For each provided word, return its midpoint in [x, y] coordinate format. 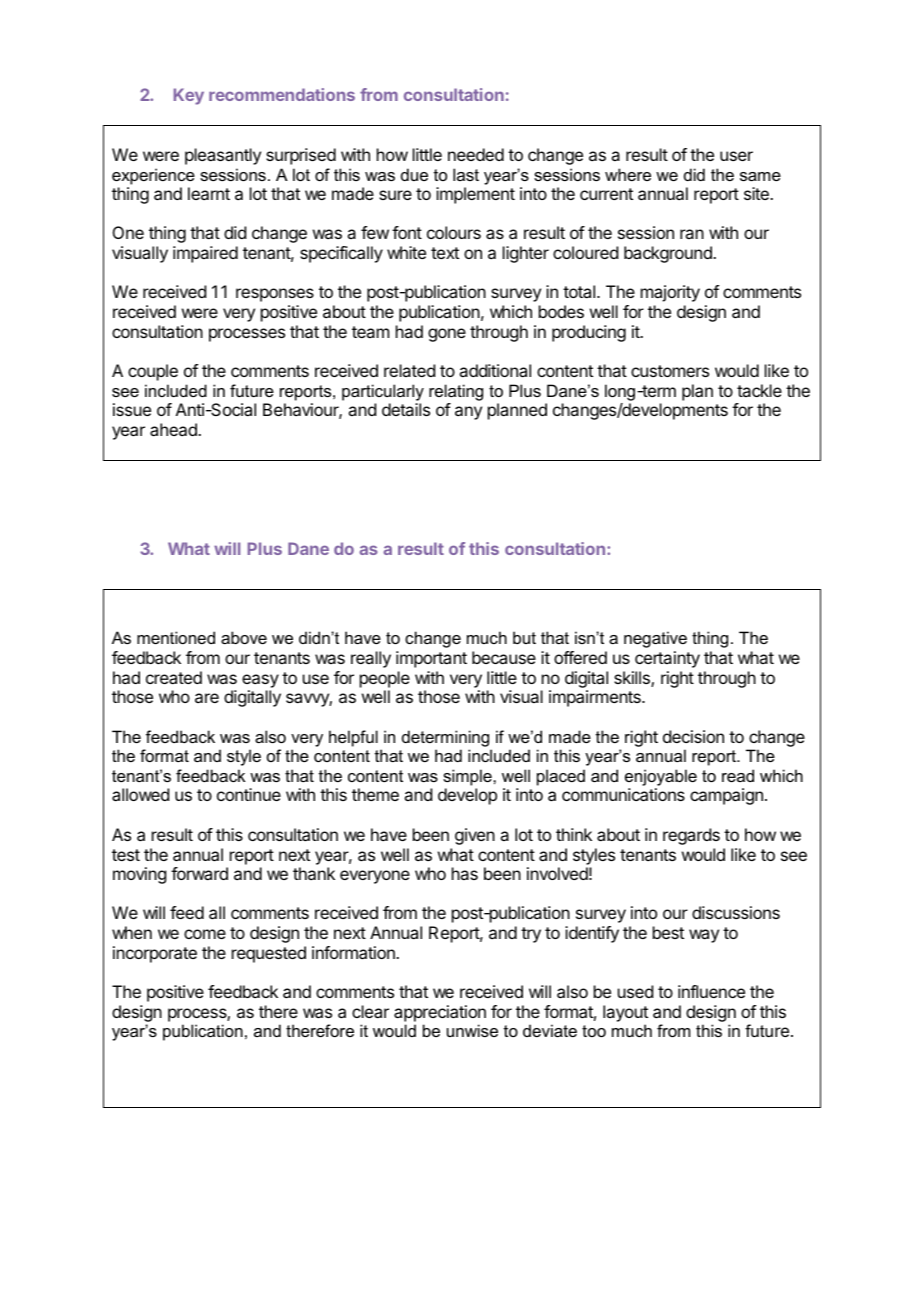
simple [468, 777]
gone [447, 335]
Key [189, 96]
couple [153, 372]
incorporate [155, 954]
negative [655, 639]
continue [249, 794]
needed [476, 154]
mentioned [176, 637]
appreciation [440, 1013]
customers [670, 371]
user [736, 156]
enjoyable [661, 777]
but [524, 637]
